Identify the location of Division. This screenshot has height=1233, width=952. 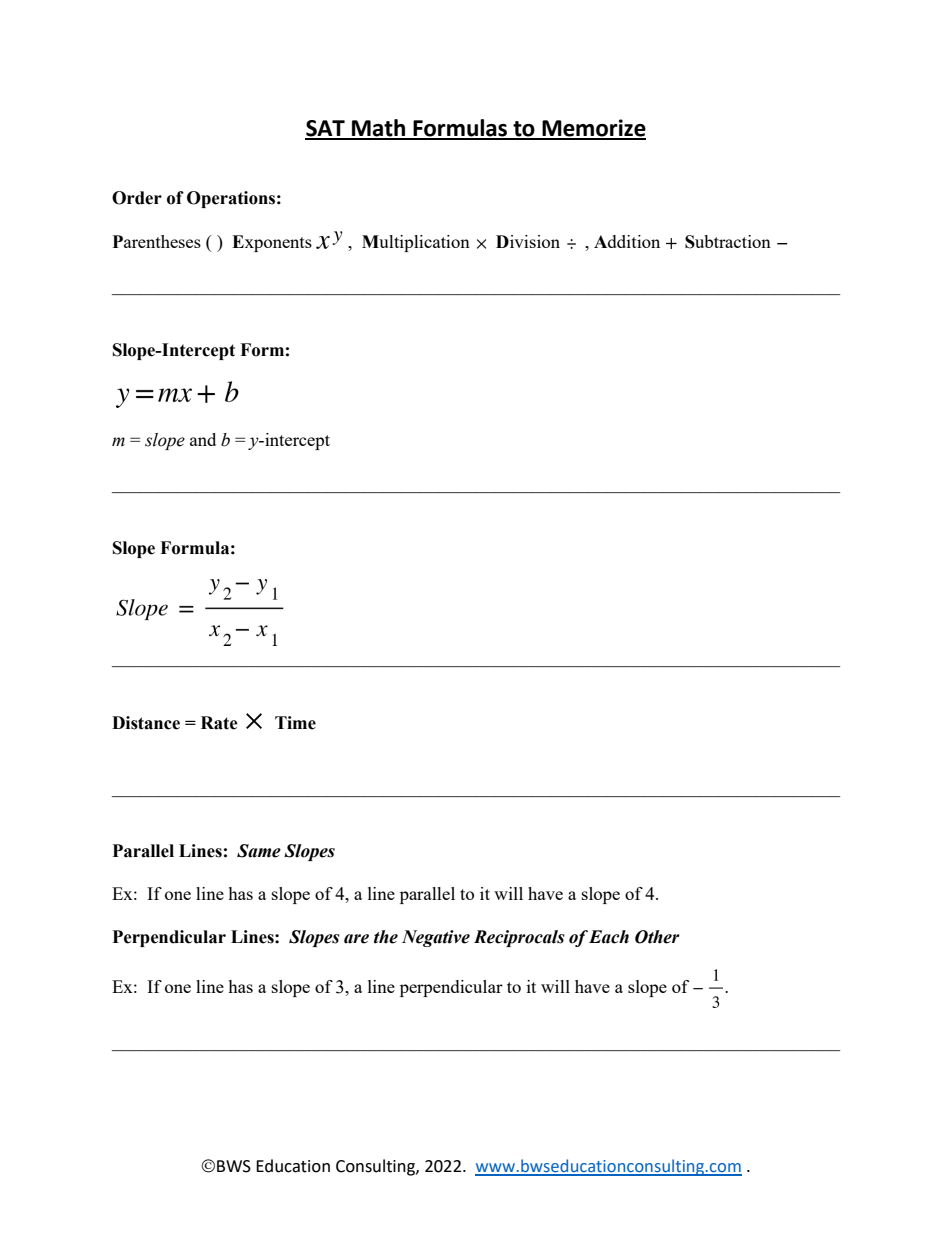
(528, 241).
